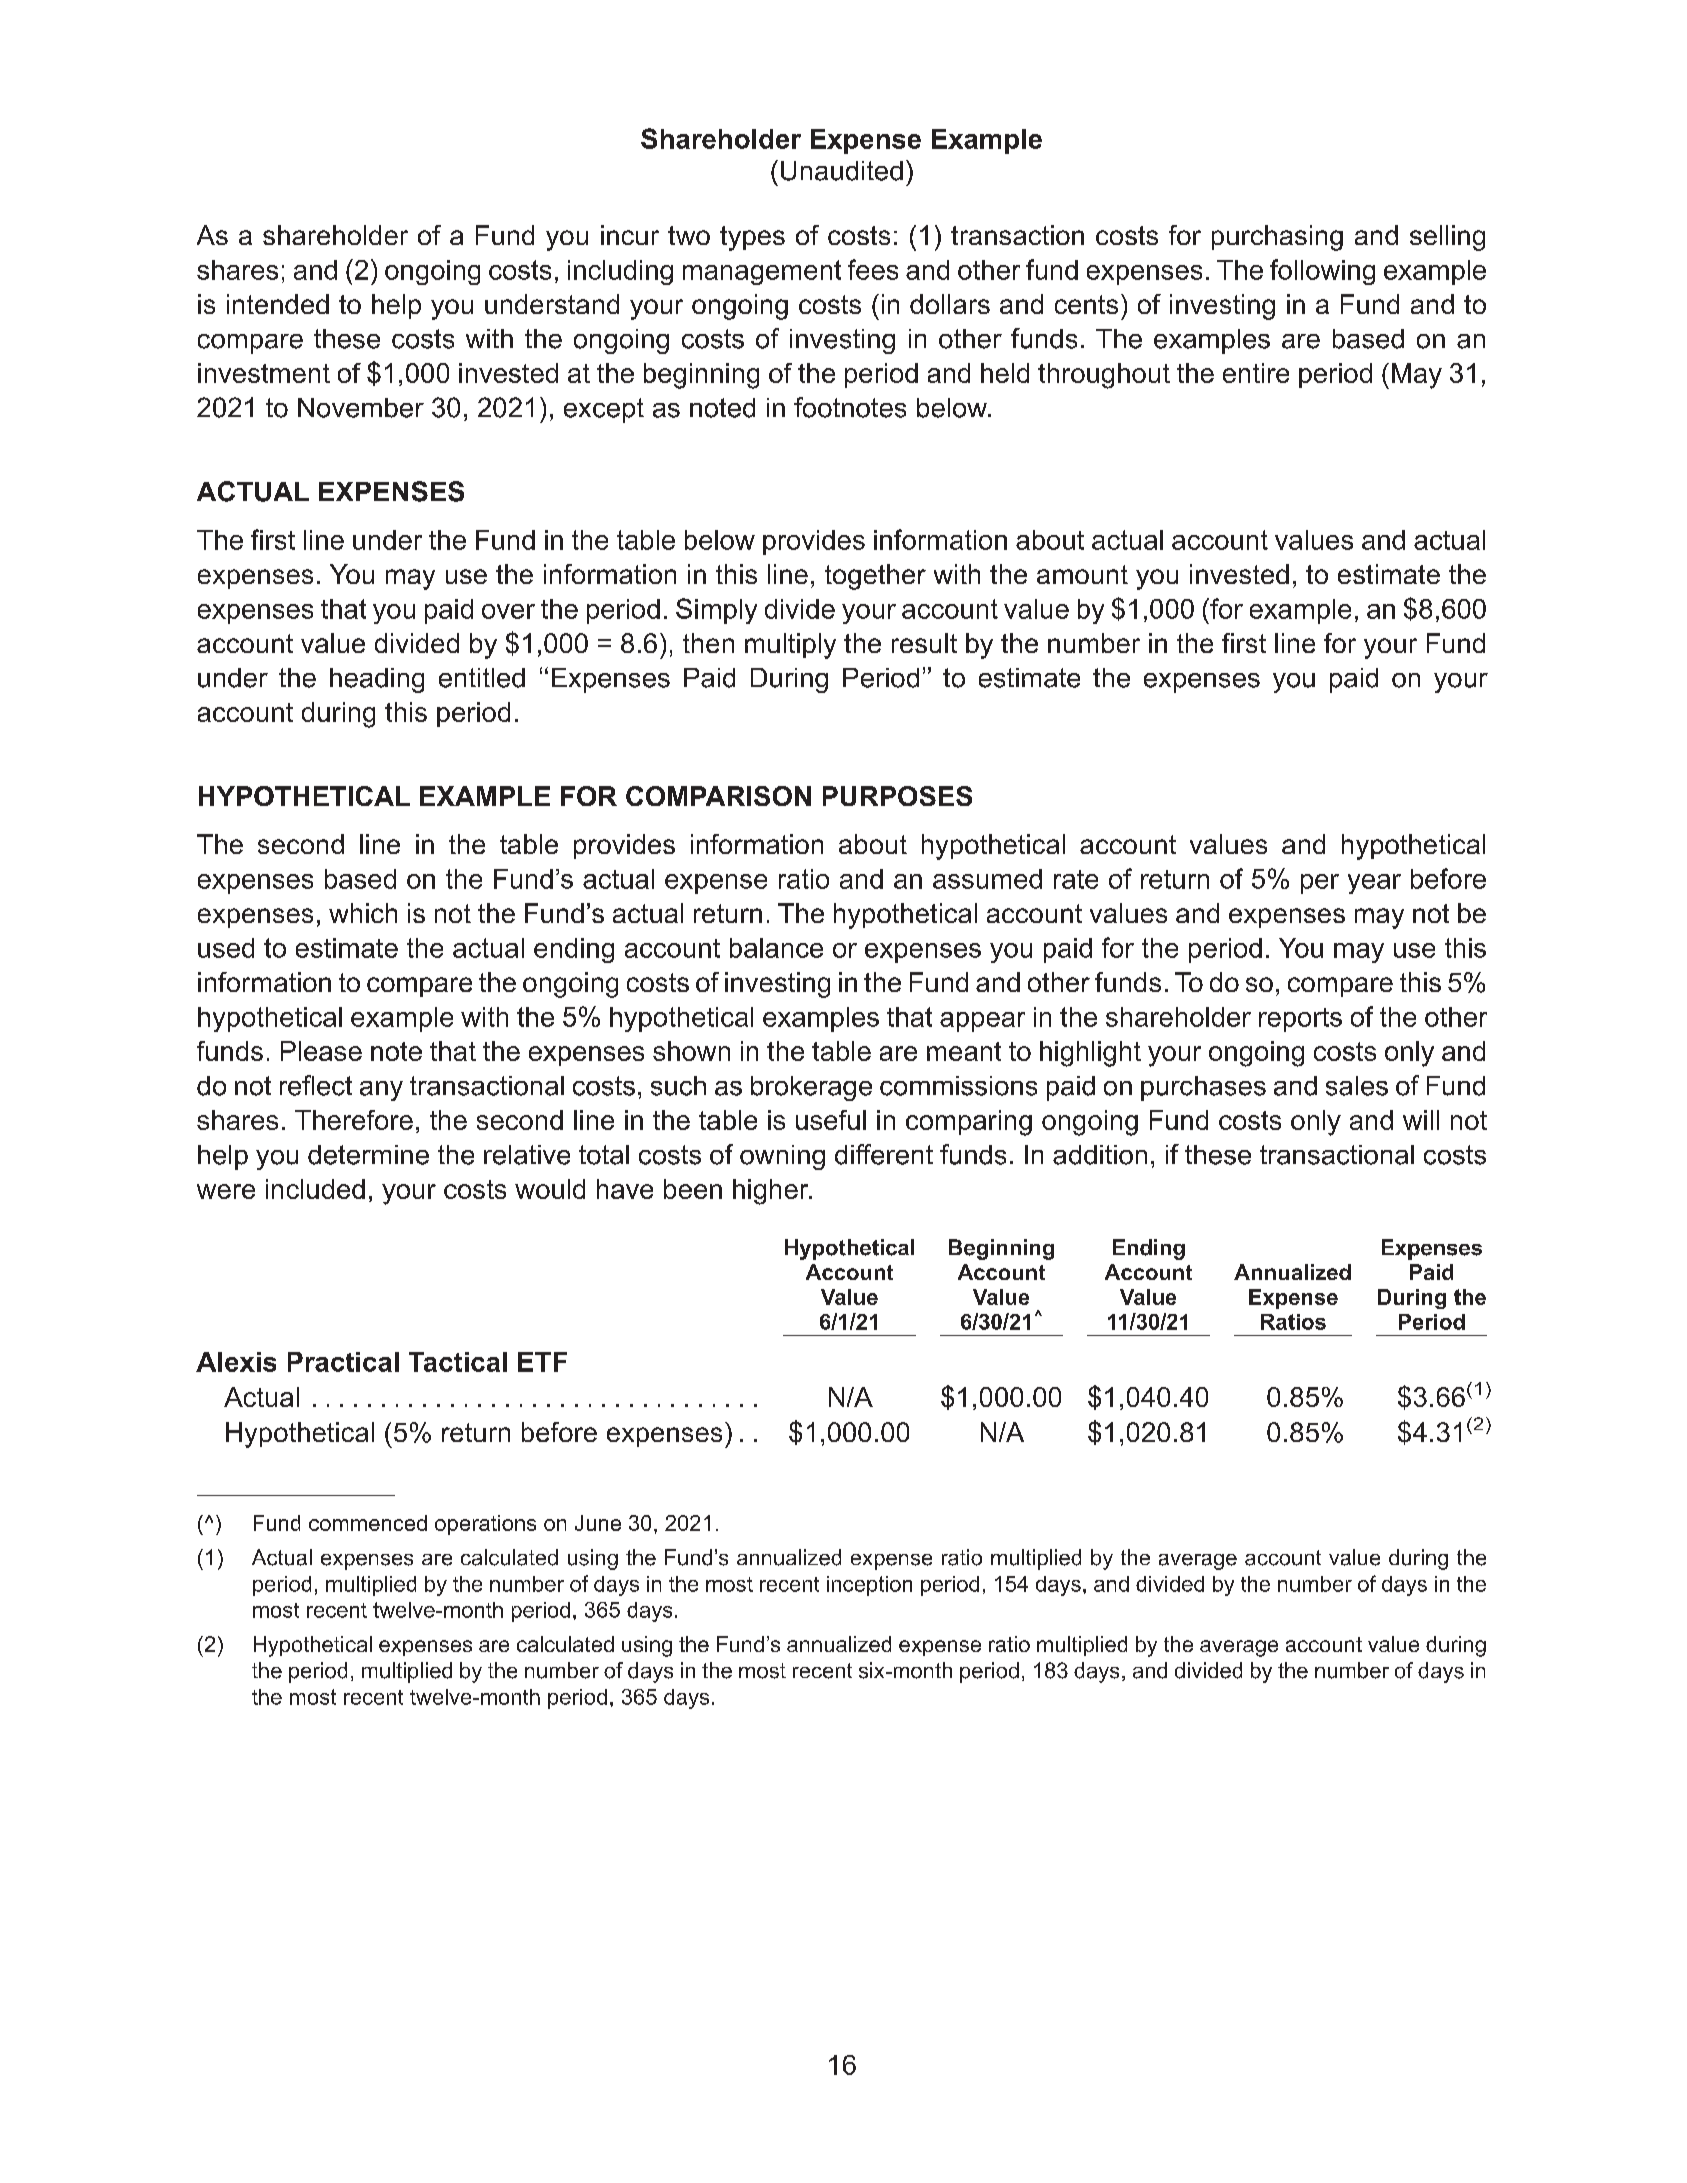 The width and height of the screenshot is (1687, 2183). What do you see at coordinates (776, 948) in the screenshot?
I see `balance` at bounding box center [776, 948].
